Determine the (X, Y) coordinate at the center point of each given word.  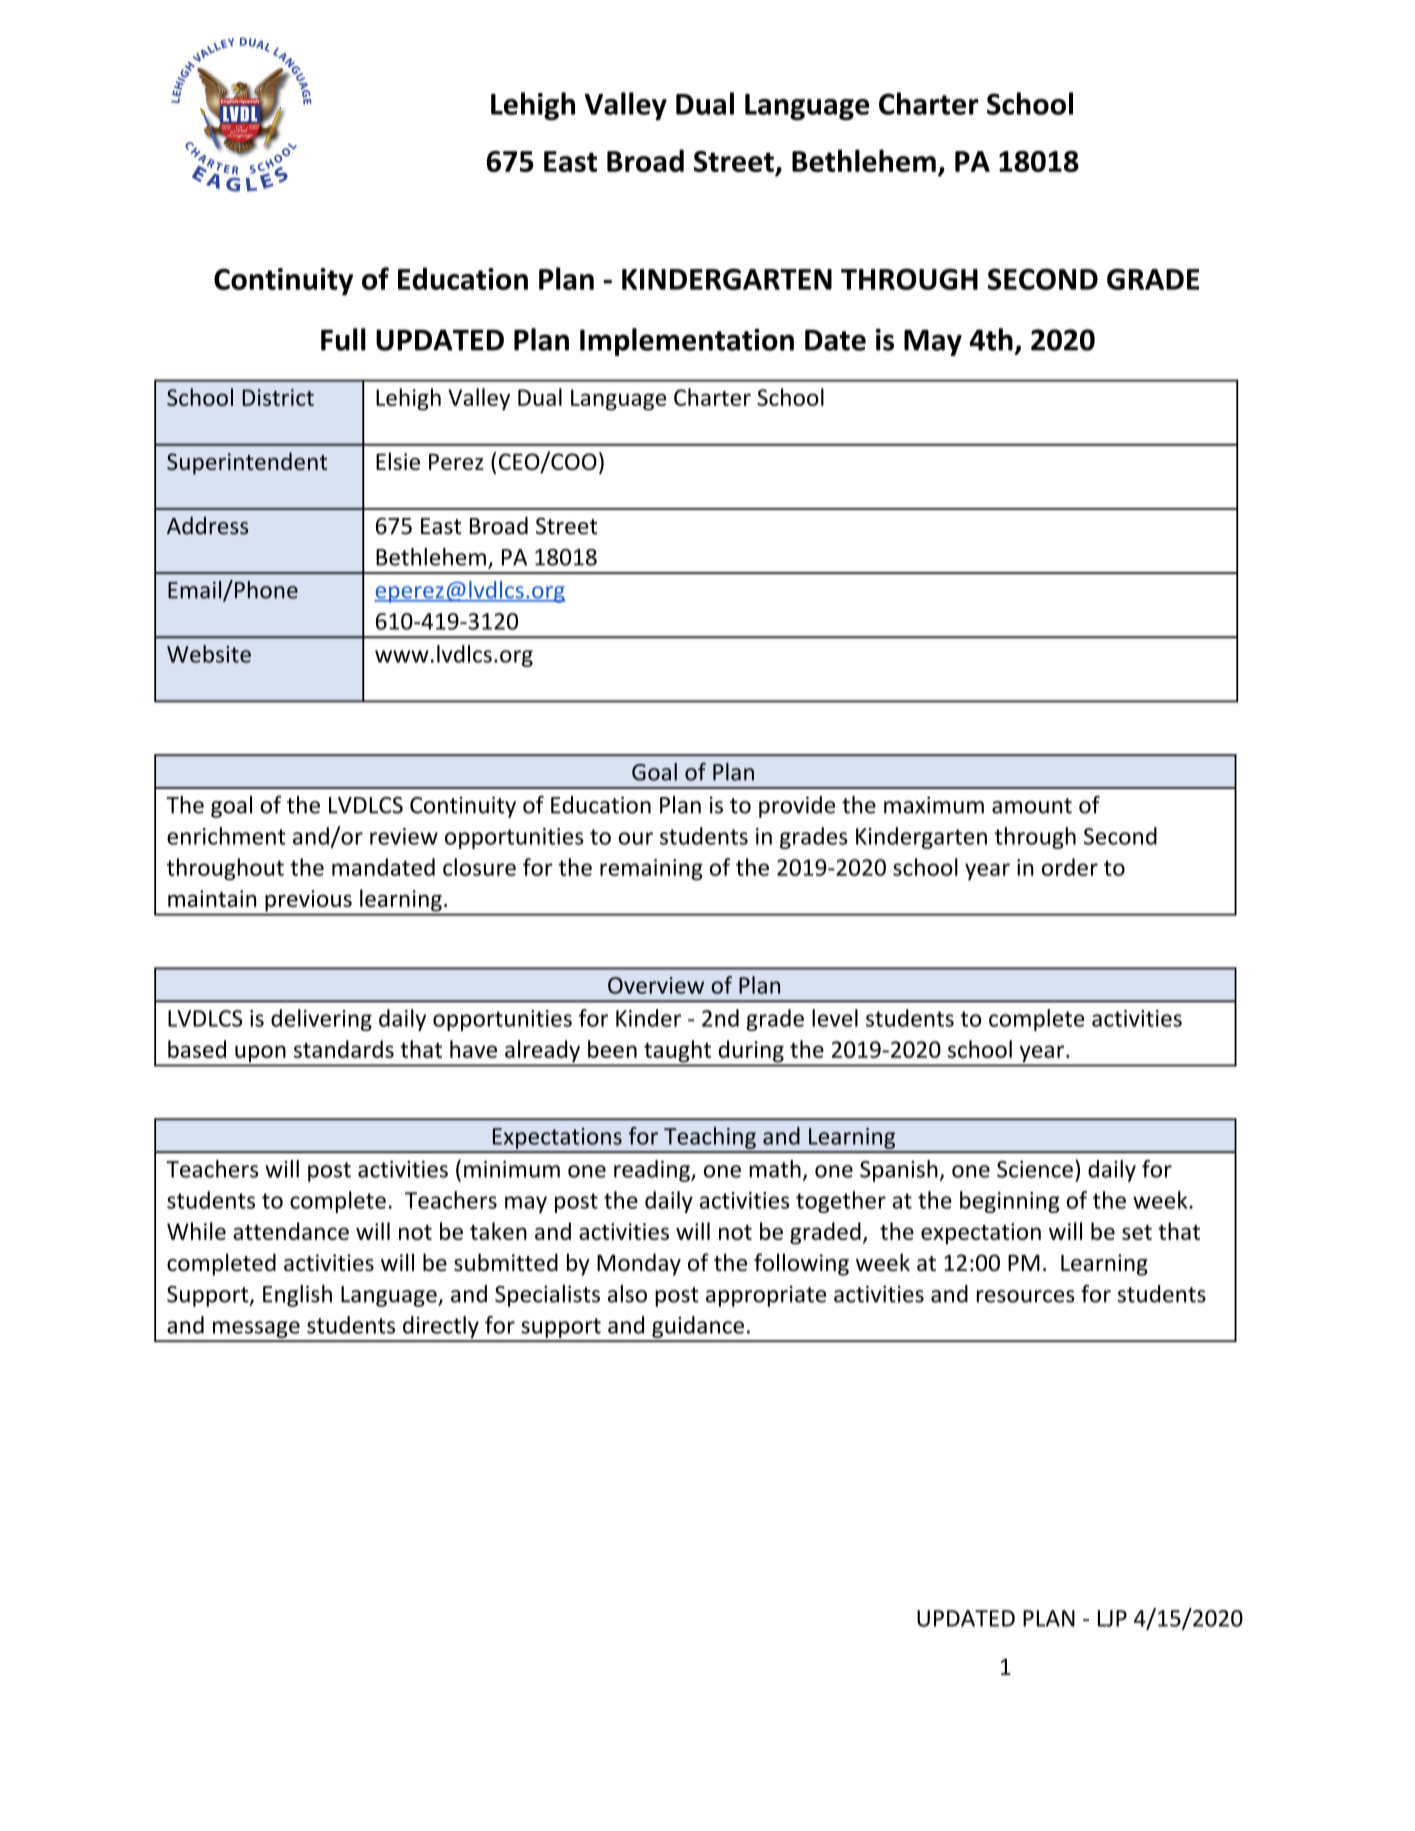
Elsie (398, 461)
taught (678, 1052)
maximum (934, 805)
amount (1032, 806)
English (297, 1296)
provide (797, 807)
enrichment (226, 836)
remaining (651, 869)
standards (344, 1049)
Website (209, 654)
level (835, 1018)
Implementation (687, 342)
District (278, 397)
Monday (639, 1264)
